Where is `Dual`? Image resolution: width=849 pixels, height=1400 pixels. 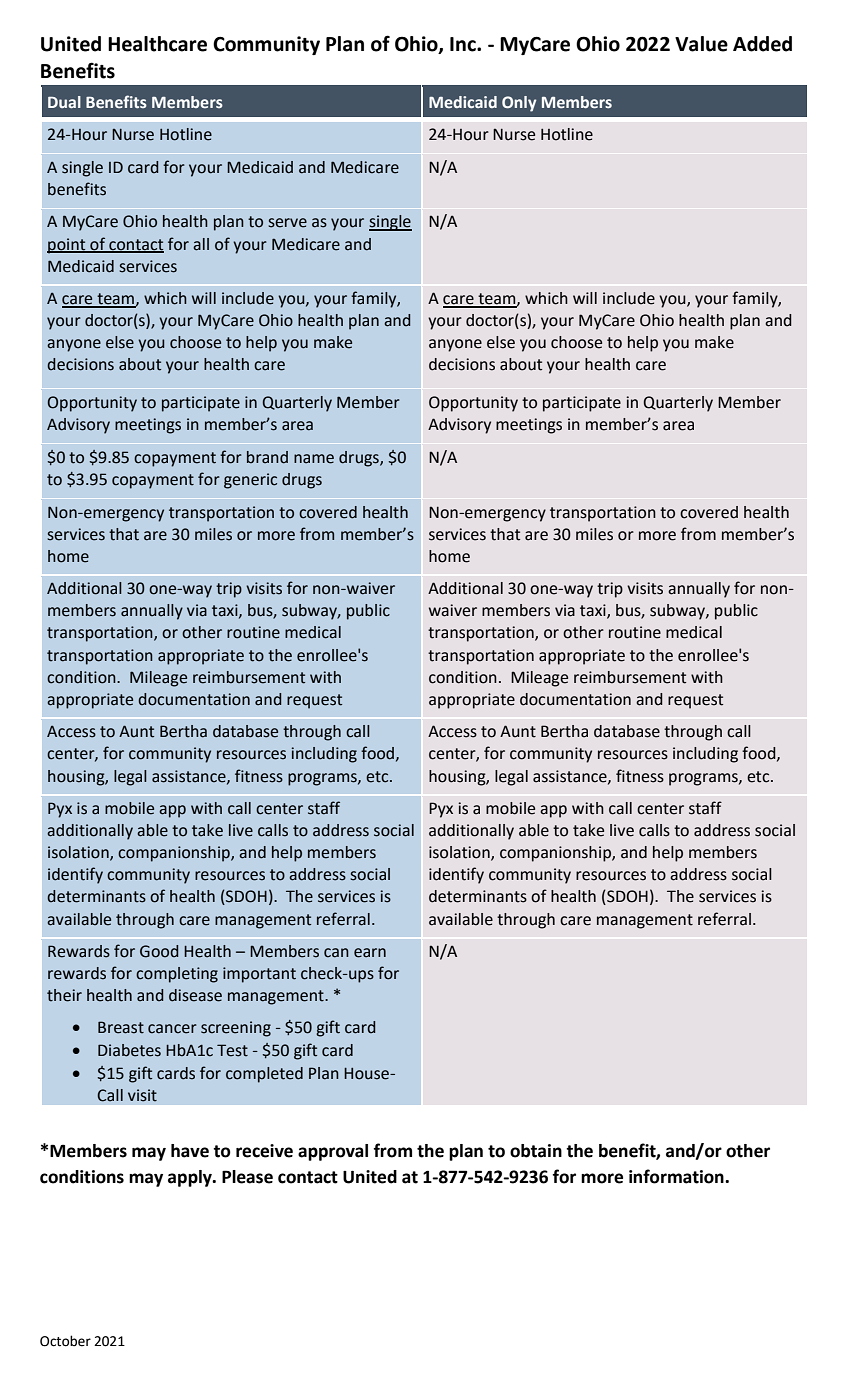
Dual is located at coordinates (64, 102).
